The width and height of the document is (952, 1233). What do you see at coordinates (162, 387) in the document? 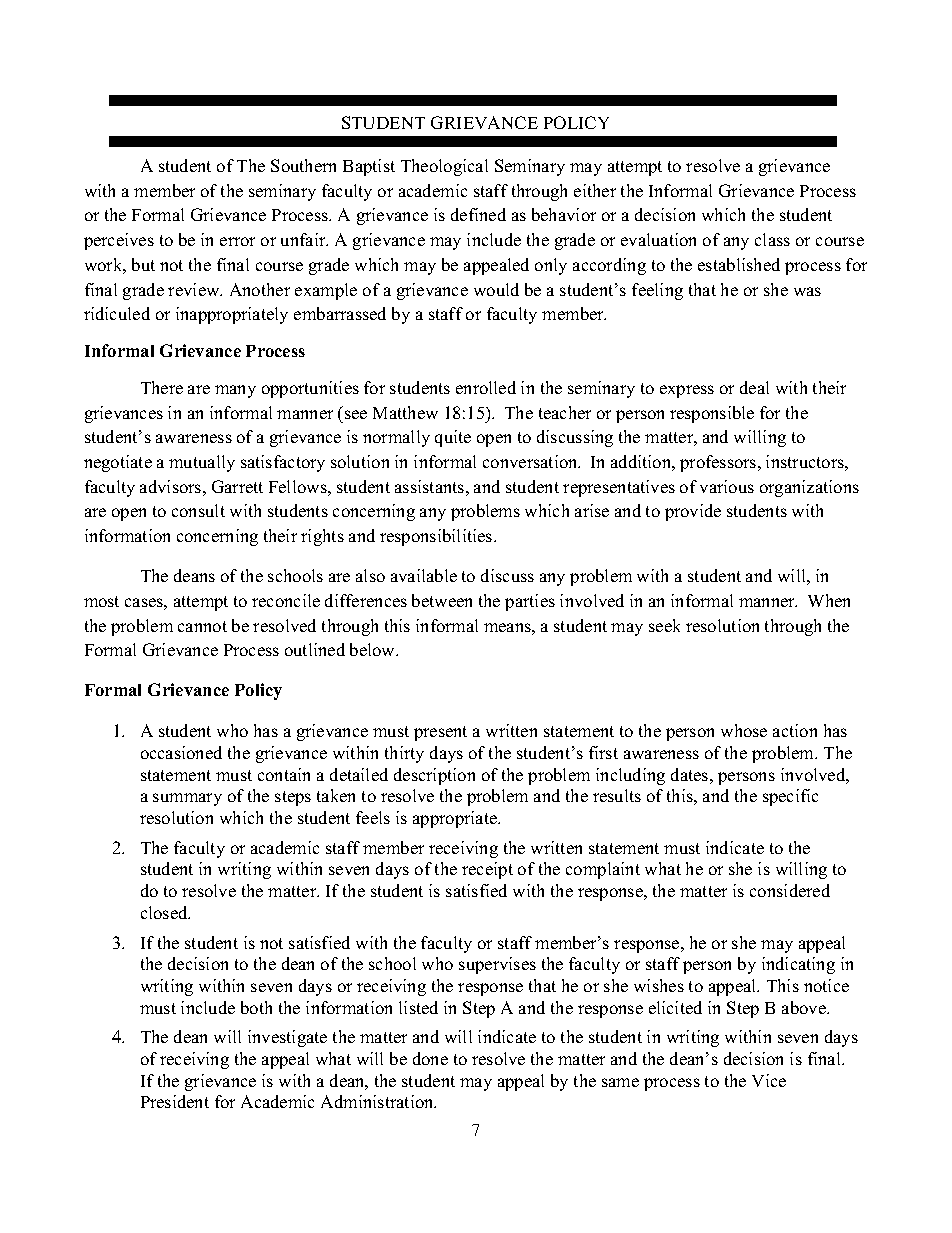
I see `There` at bounding box center [162, 387].
